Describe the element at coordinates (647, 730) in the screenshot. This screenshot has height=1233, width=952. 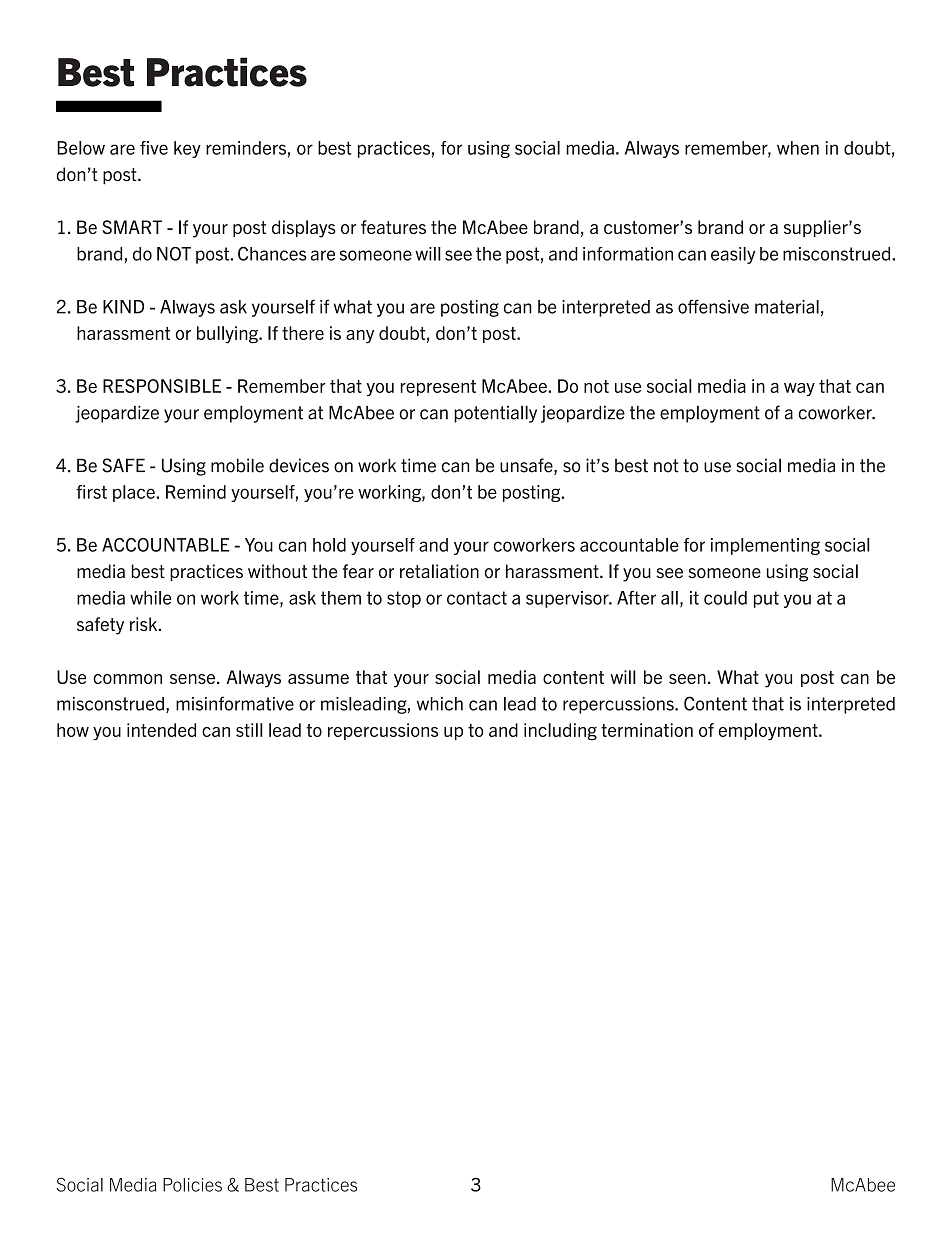
I see `termination` at that location.
